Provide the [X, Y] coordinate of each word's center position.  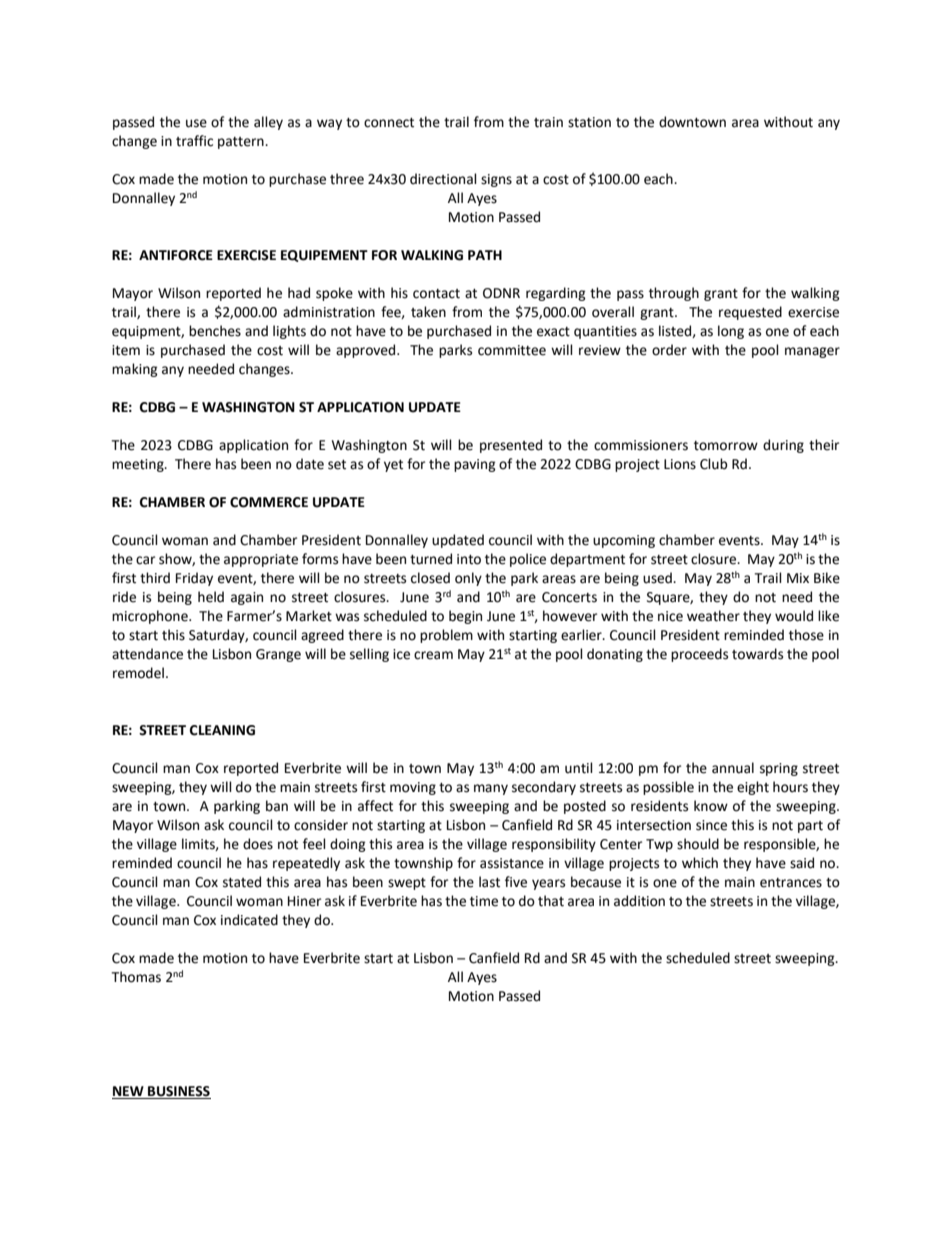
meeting [139, 465]
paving [475, 465]
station [589, 122]
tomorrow [726, 446]
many [491, 789]
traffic [194, 141]
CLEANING [222, 730]
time [484, 901]
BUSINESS [178, 1092]
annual [733, 768]
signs [496, 180]
